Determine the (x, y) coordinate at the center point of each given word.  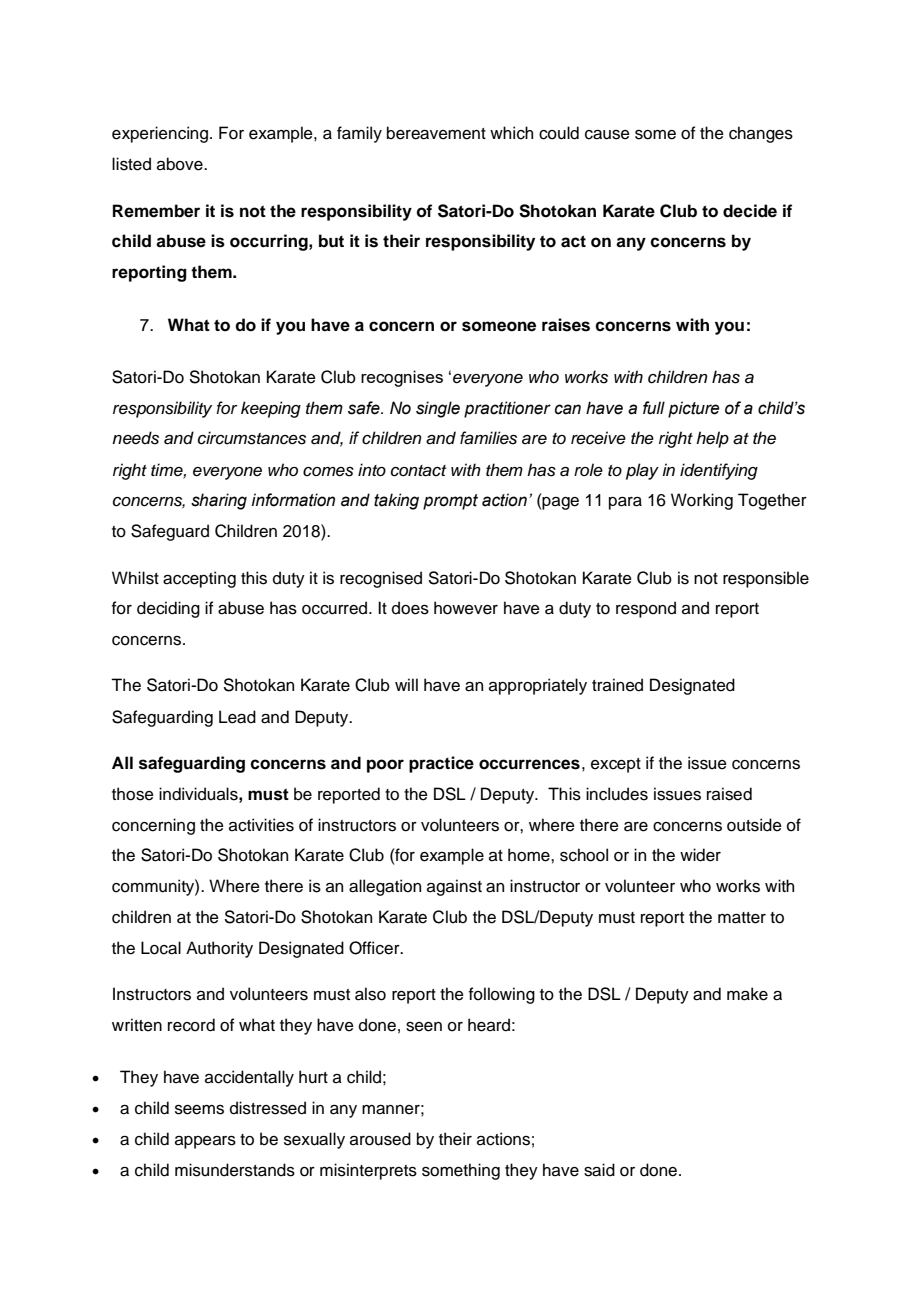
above (181, 164)
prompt (450, 502)
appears (205, 1142)
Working (702, 501)
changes (761, 134)
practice (441, 764)
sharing (219, 501)
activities (261, 825)
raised (729, 794)
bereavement (436, 133)
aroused (380, 1139)
